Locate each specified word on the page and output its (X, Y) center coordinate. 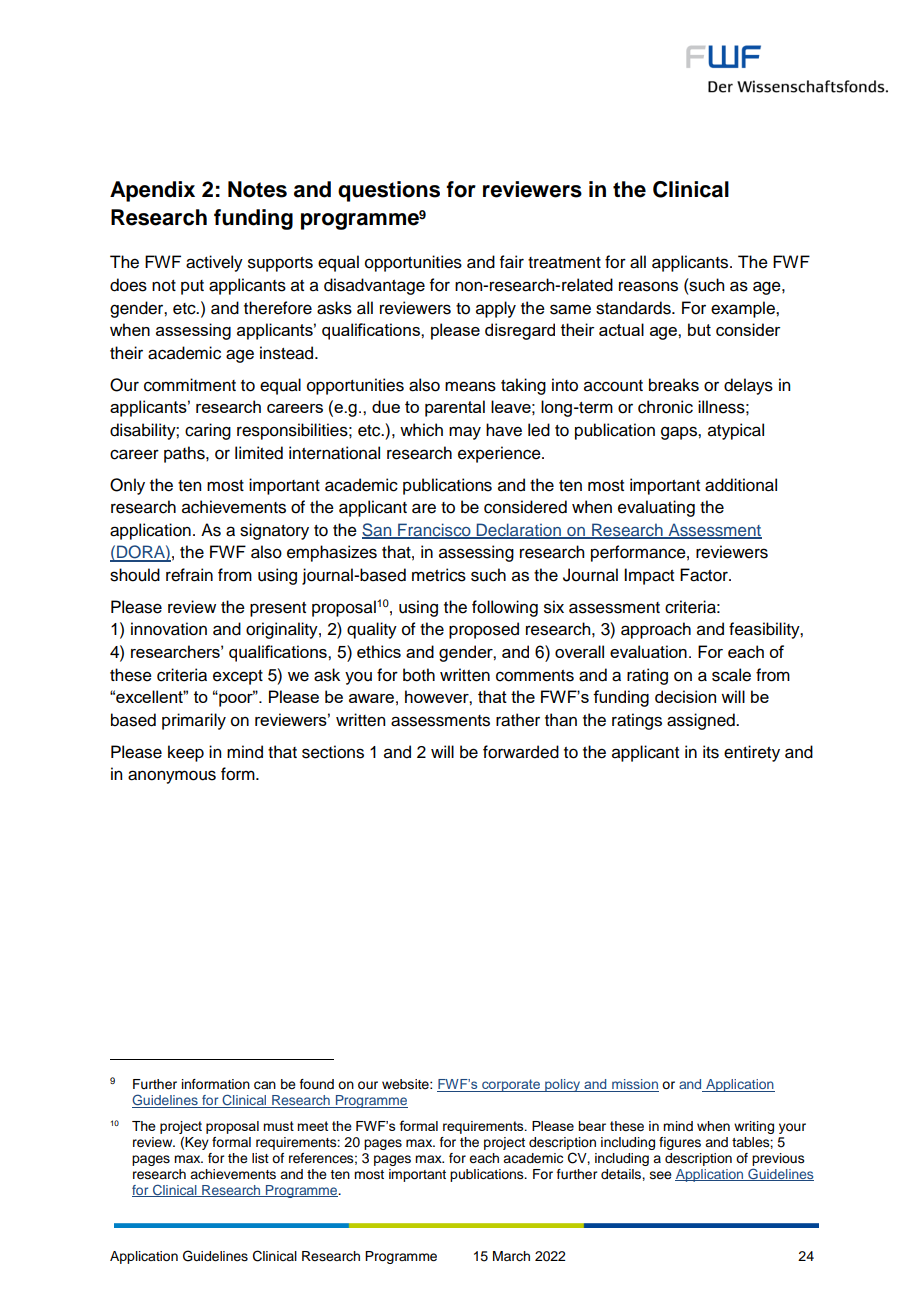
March (511, 1256)
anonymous (172, 777)
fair (512, 262)
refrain (189, 575)
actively (214, 263)
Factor (705, 575)
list (260, 1158)
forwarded (521, 752)
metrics (439, 575)
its (711, 752)
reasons (648, 286)
